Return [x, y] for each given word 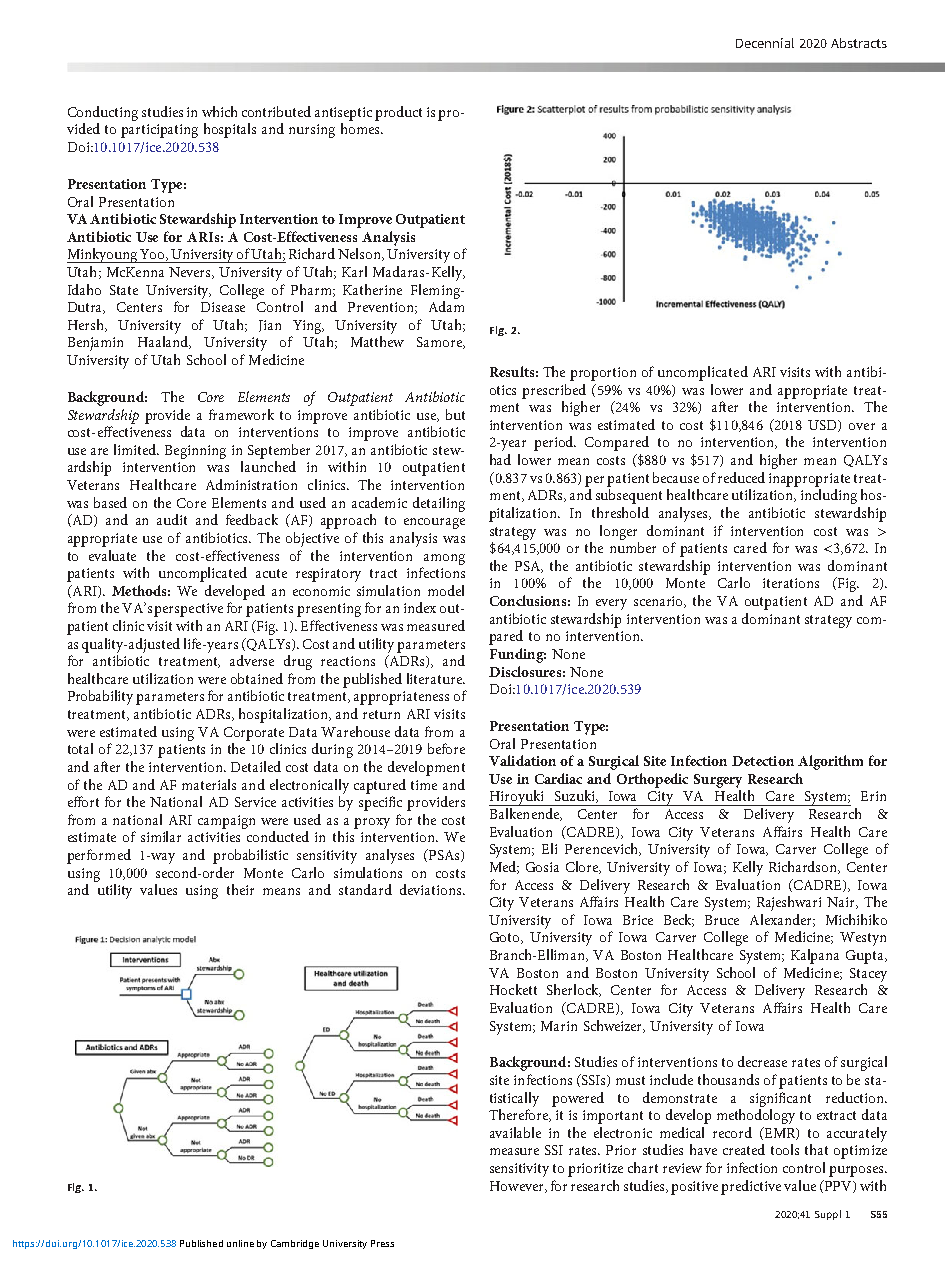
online [240, 1243]
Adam [446, 306]
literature [435, 678]
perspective [188, 610]
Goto [506, 938]
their [240, 889]
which [219, 111]
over [862, 426]
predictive [751, 1187]
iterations [791, 583]
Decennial [765, 43]
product [398, 113]
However [518, 1187]
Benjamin [95, 344]
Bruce [722, 920]
